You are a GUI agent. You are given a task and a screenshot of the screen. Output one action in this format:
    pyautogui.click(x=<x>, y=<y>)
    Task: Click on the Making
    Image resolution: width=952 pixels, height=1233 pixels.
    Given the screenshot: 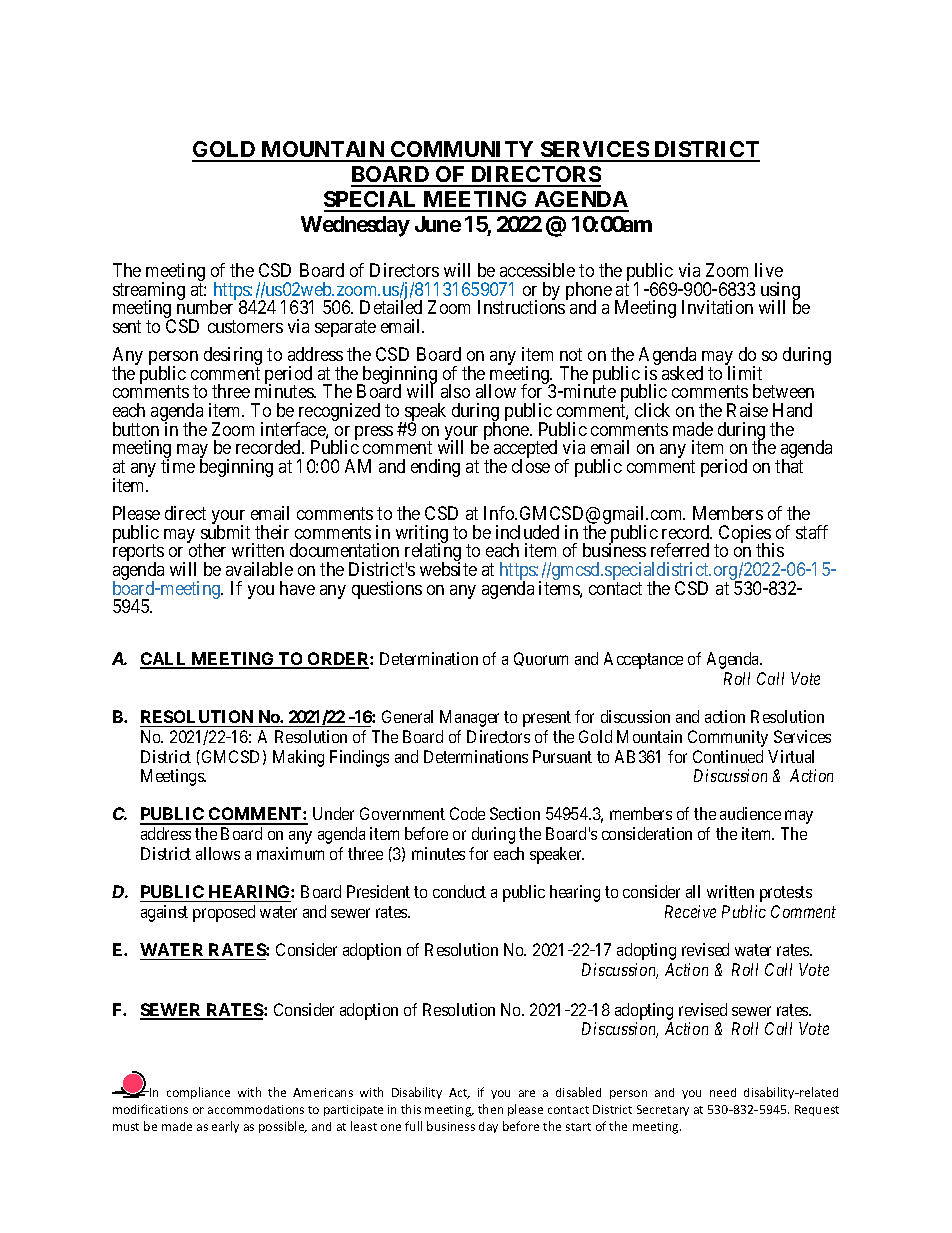 What is the action you would take?
    pyautogui.click(x=298, y=758)
